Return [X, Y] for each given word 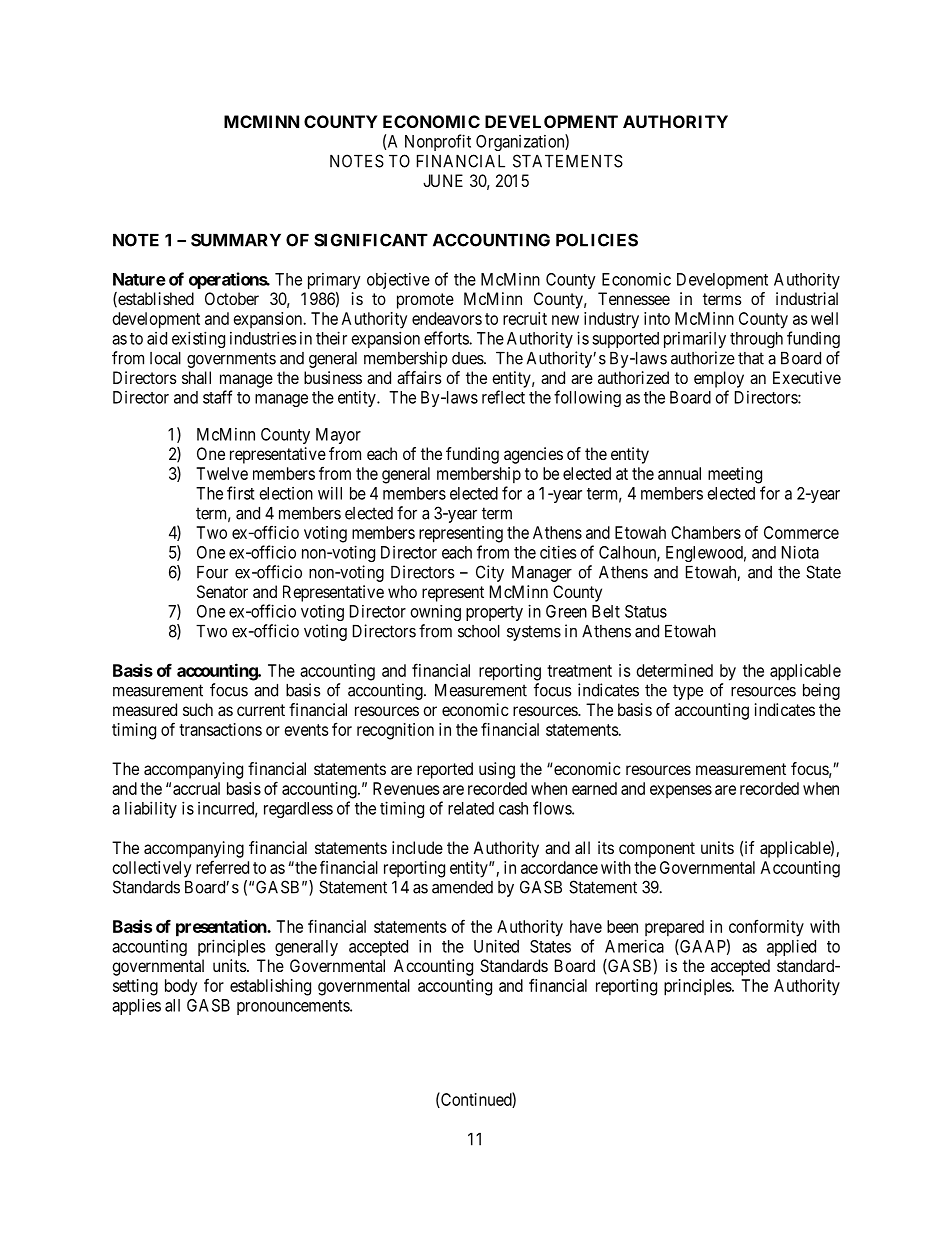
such [198, 709]
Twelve [222, 473]
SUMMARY [236, 240]
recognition [395, 731]
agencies [533, 455]
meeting [735, 475]
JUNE [443, 180]
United [496, 946]
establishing [270, 987]
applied [791, 947]
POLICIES [597, 240]
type [688, 692]
